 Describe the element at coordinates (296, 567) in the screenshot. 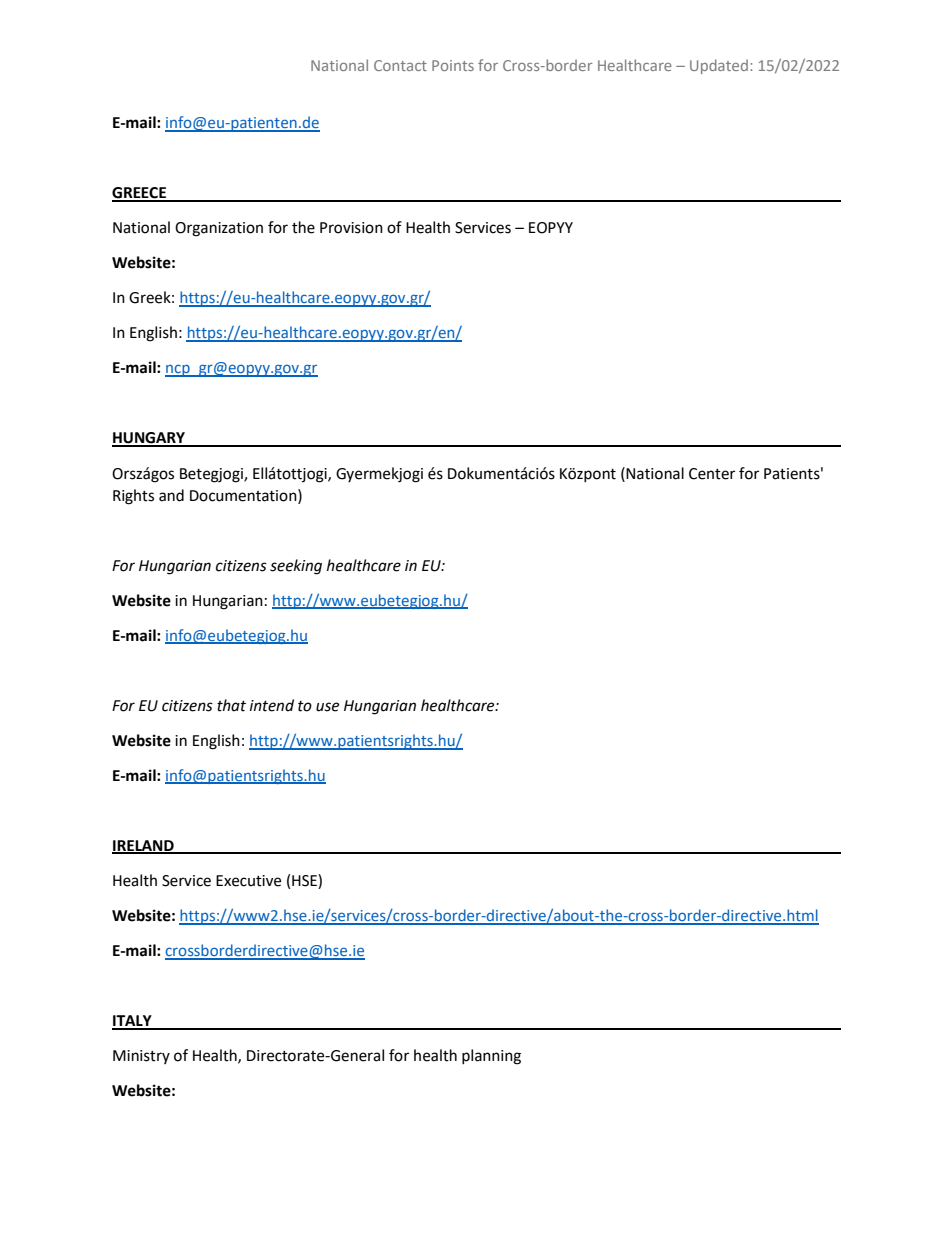

I see `seeking` at that location.
